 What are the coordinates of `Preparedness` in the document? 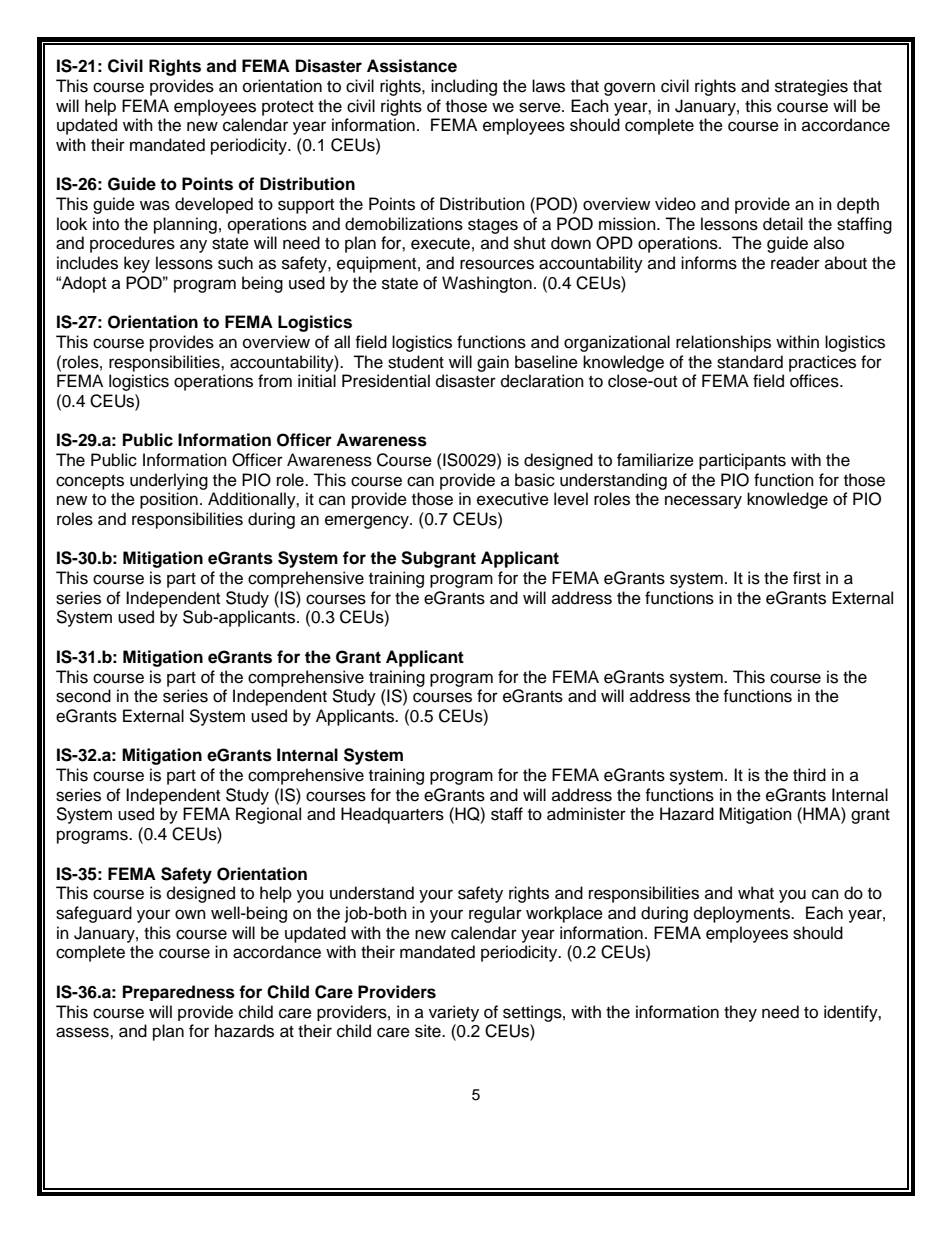 It's located at (179, 993).
